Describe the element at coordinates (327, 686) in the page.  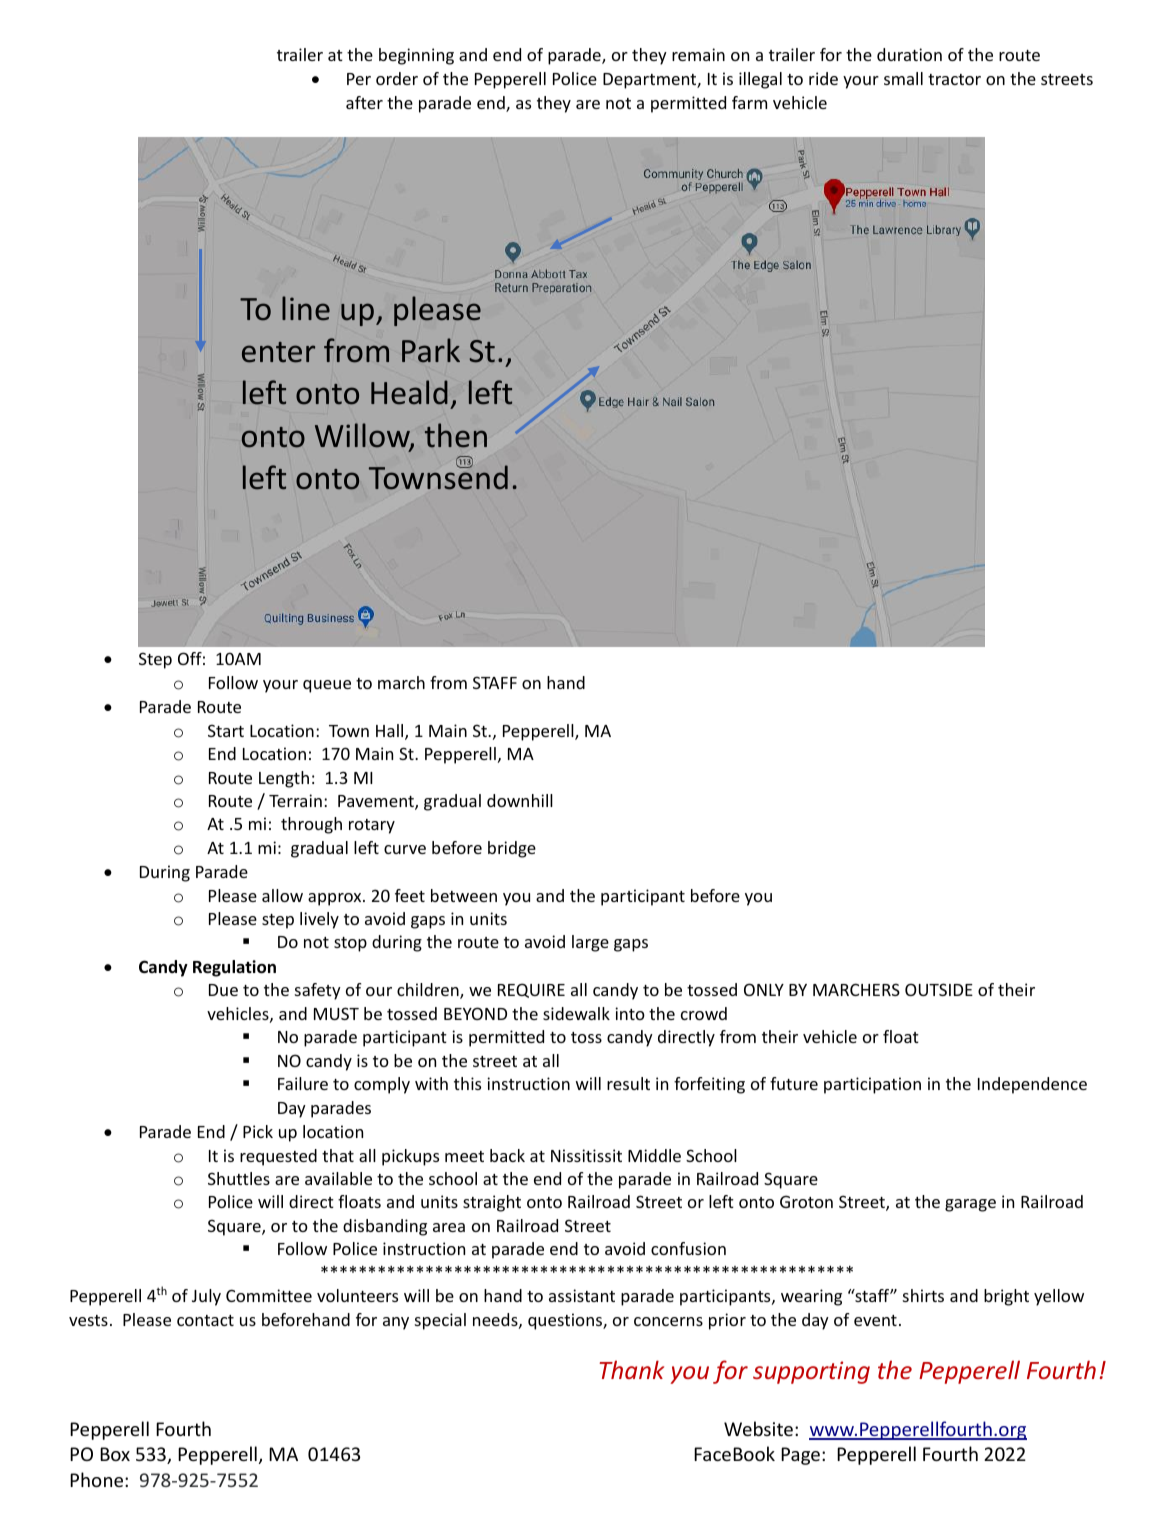
I see `queue` at that location.
